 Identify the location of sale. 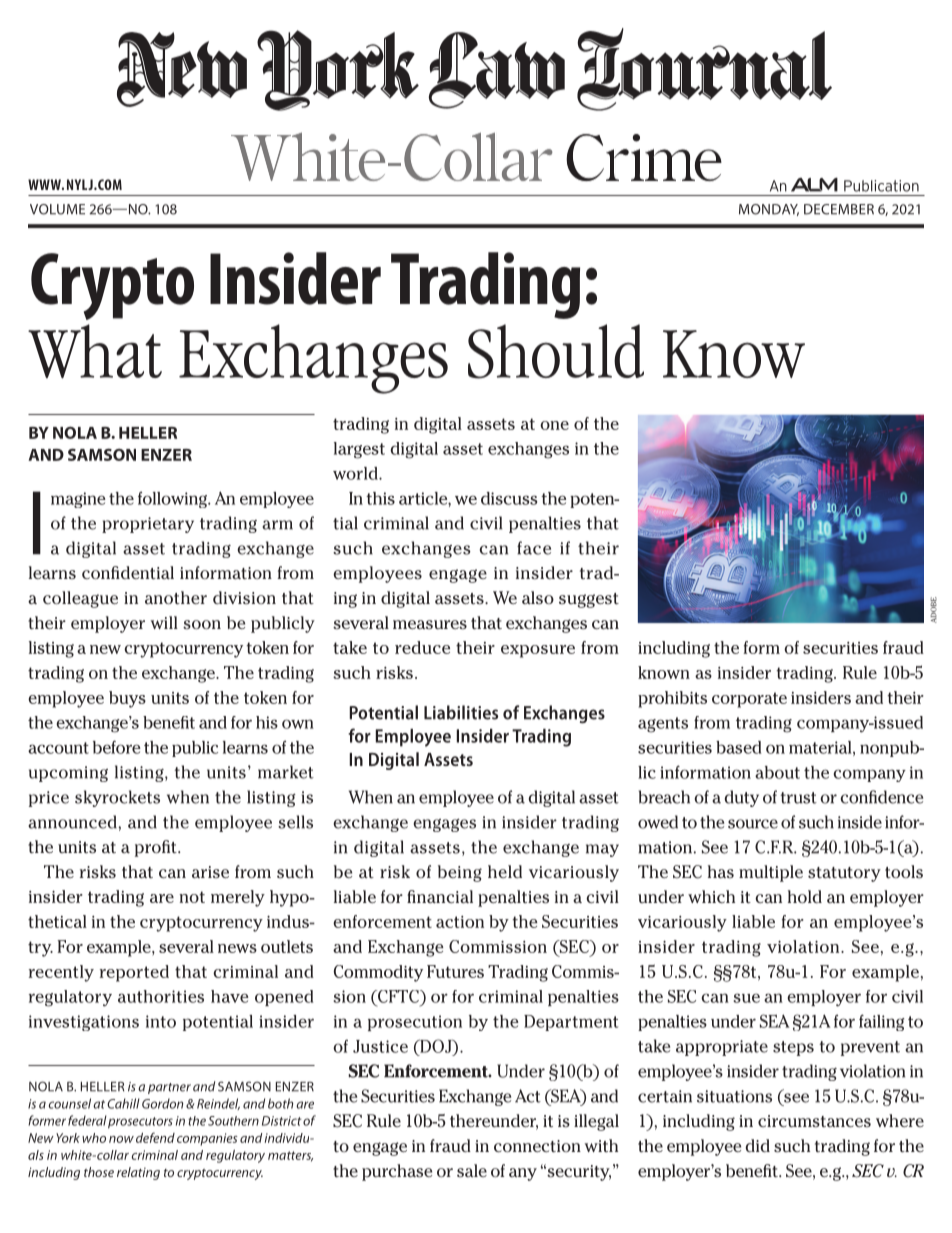
(472, 1171).
